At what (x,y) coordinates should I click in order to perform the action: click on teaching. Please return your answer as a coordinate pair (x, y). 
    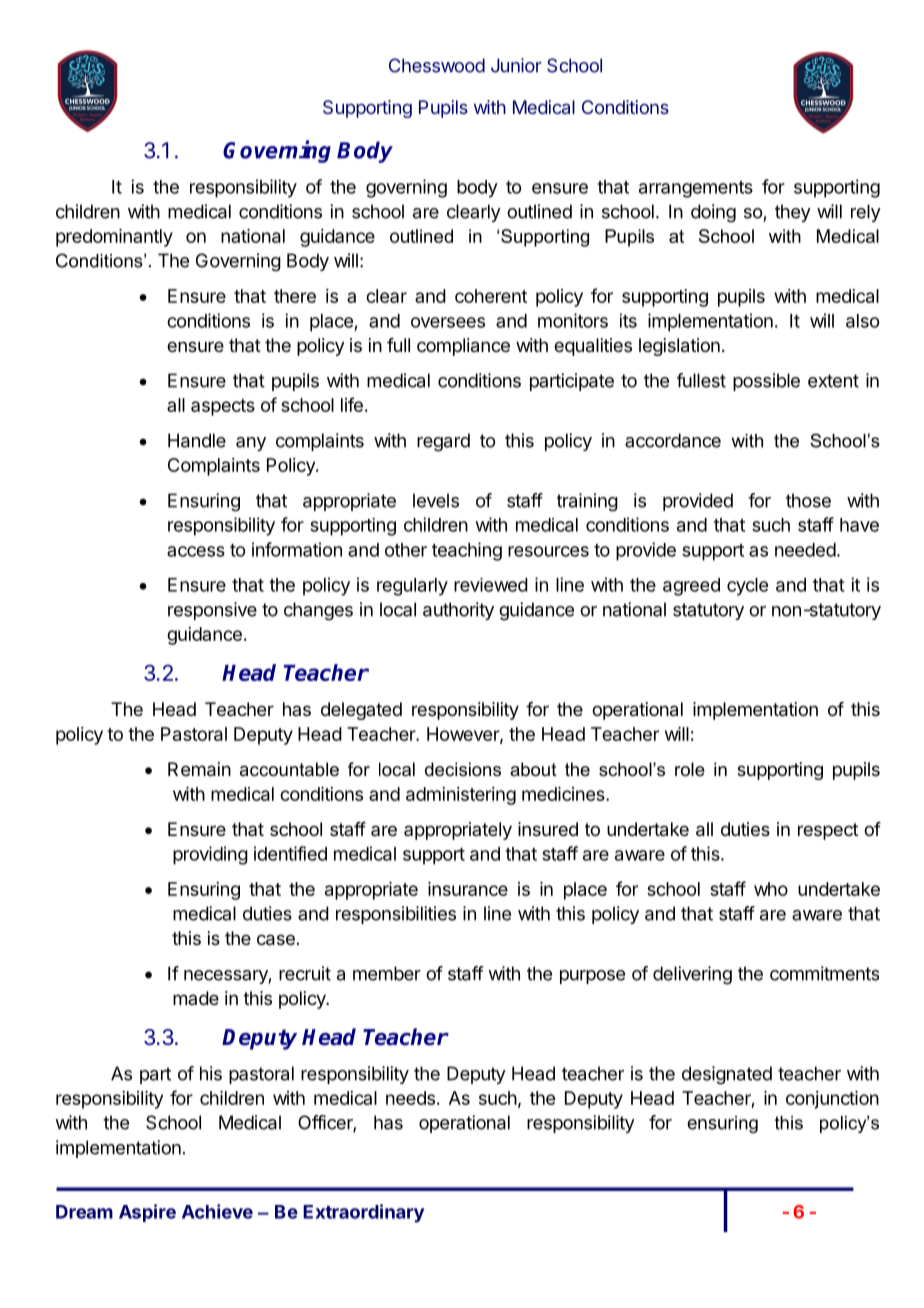
    Looking at the image, I should click on (467, 551).
